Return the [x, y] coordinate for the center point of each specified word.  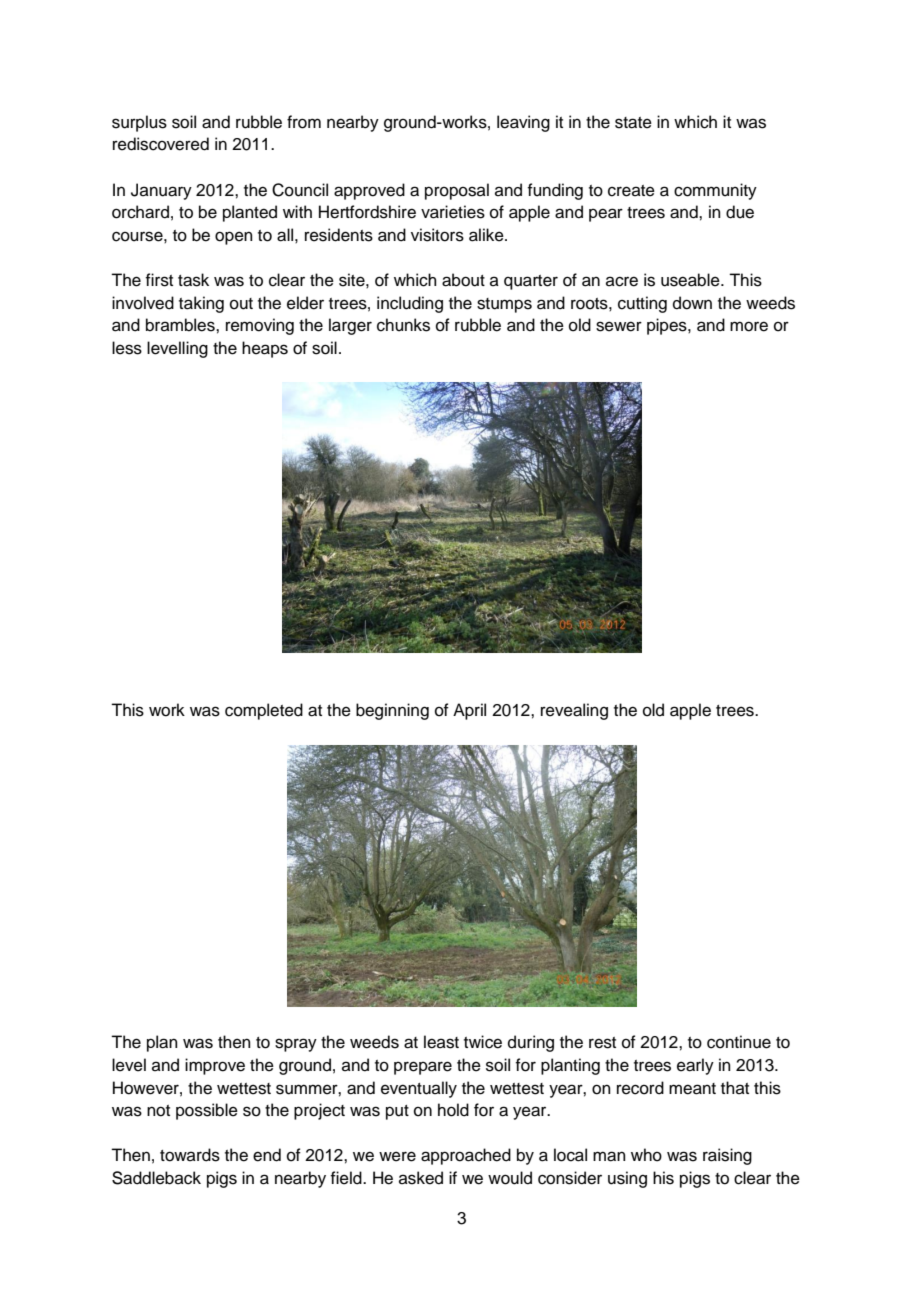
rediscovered [161, 144]
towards [190, 1155]
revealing [574, 711]
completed [264, 711]
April [469, 711]
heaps [265, 349]
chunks [403, 325]
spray [296, 1045]
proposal [457, 191]
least [441, 1042]
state [633, 123]
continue [739, 1042]
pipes [668, 326]
